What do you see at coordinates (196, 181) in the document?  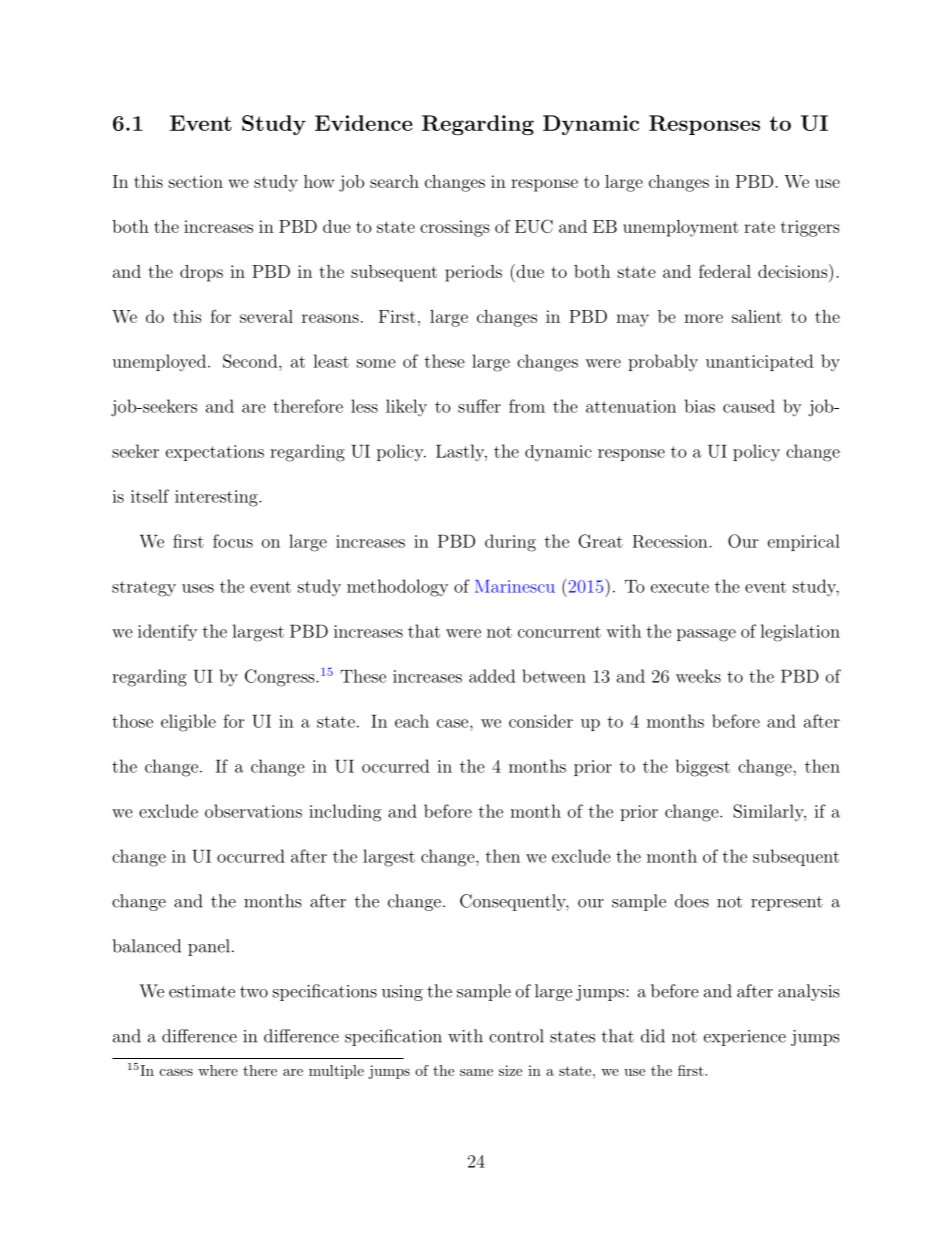 I see `section` at bounding box center [196, 181].
